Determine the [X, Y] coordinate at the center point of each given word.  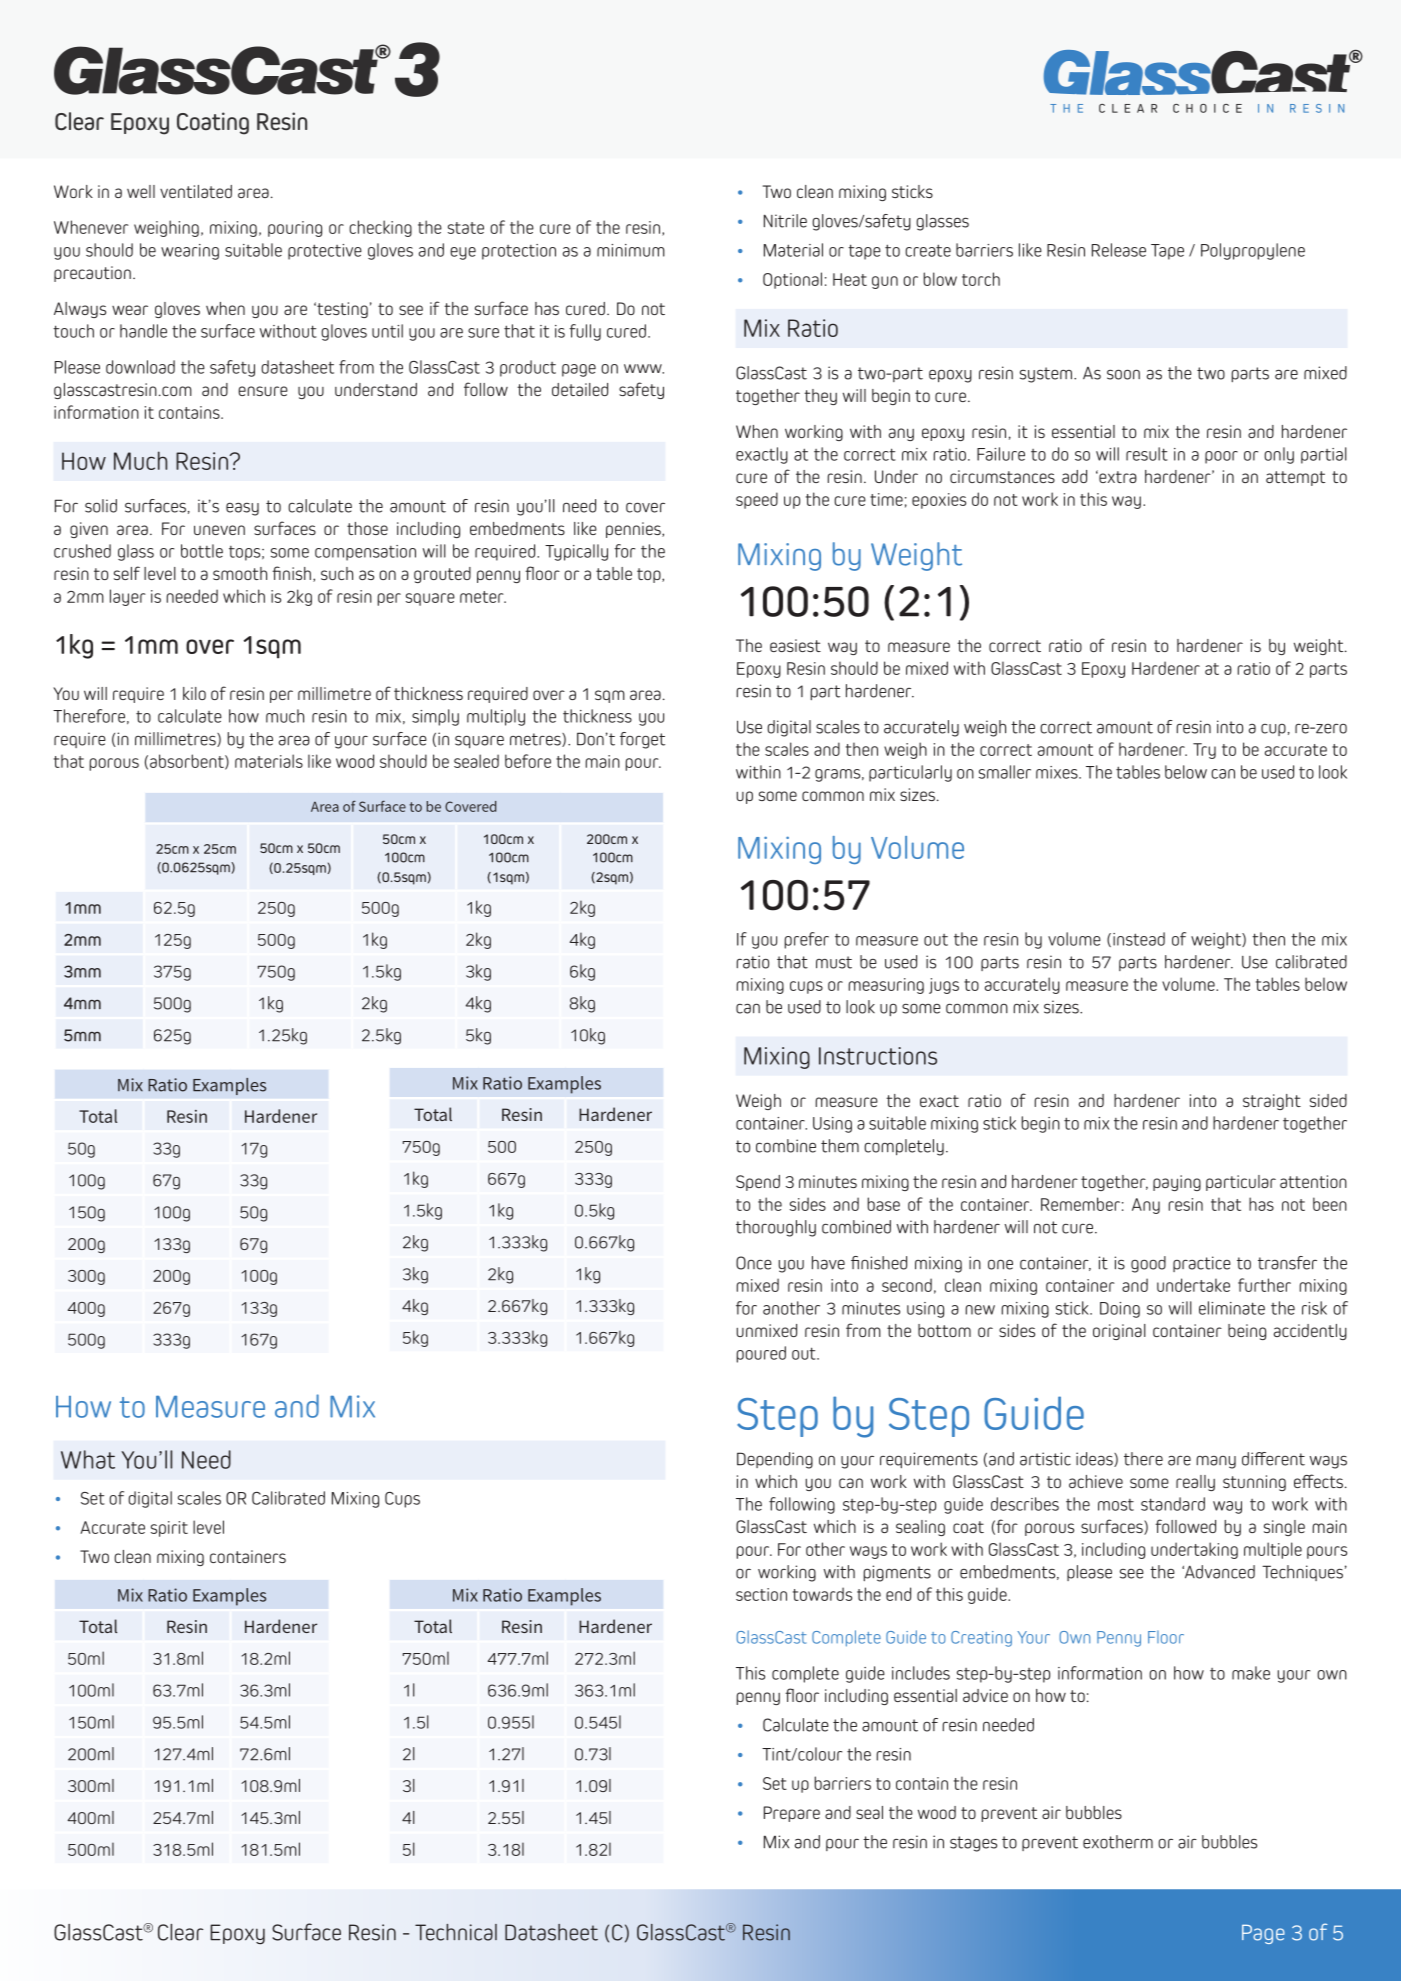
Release [1119, 250]
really [1195, 1483]
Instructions [878, 1056]
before [528, 761]
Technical [456, 1932]
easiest [795, 645]
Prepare [792, 1814]
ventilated [196, 191]
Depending [775, 1460]
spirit [169, 1529]
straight [1272, 1102]
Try [1204, 751]
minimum [631, 250]
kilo [194, 693]
